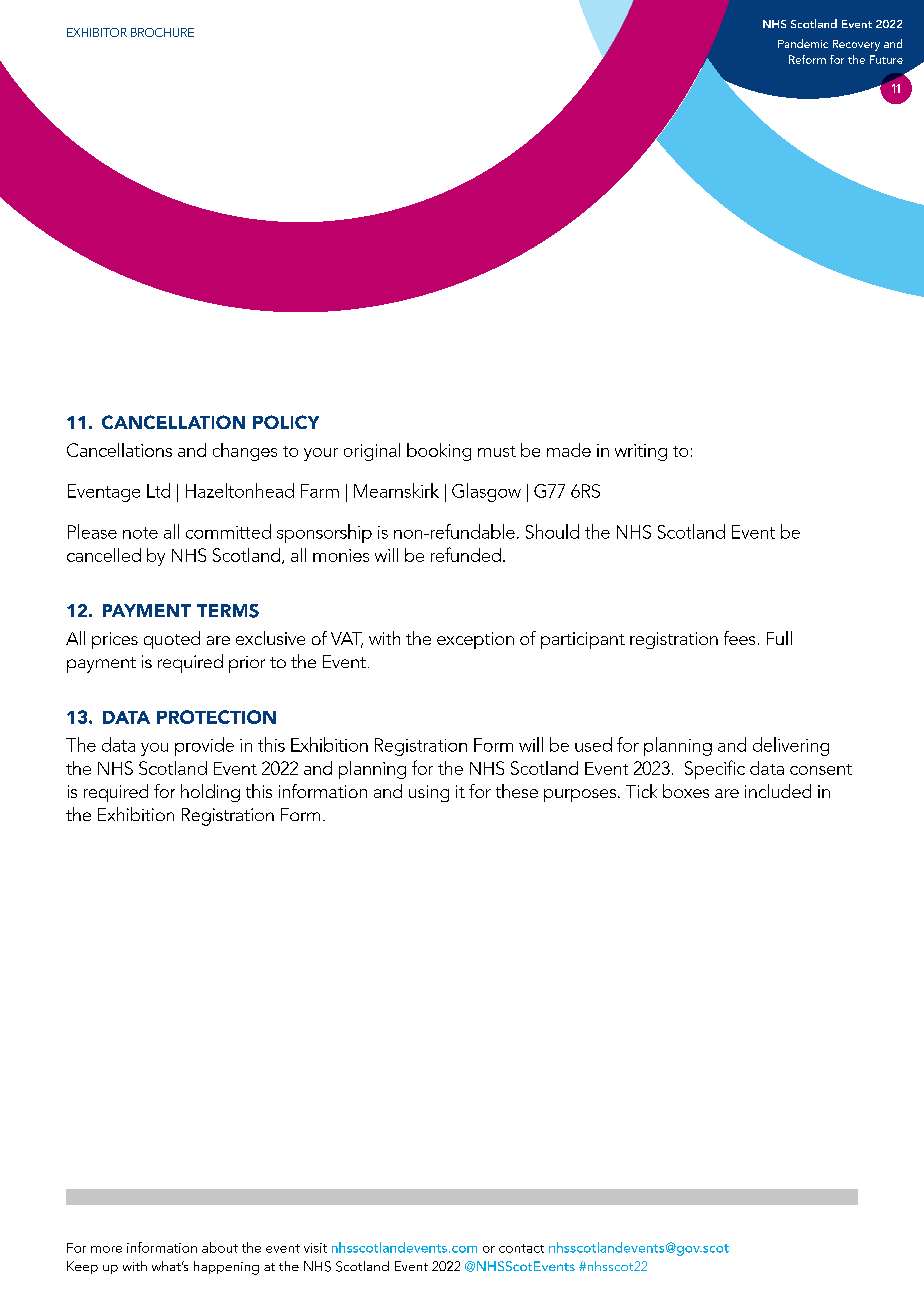  What do you see at coordinates (245, 452) in the image?
I see `changes` at bounding box center [245, 452].
